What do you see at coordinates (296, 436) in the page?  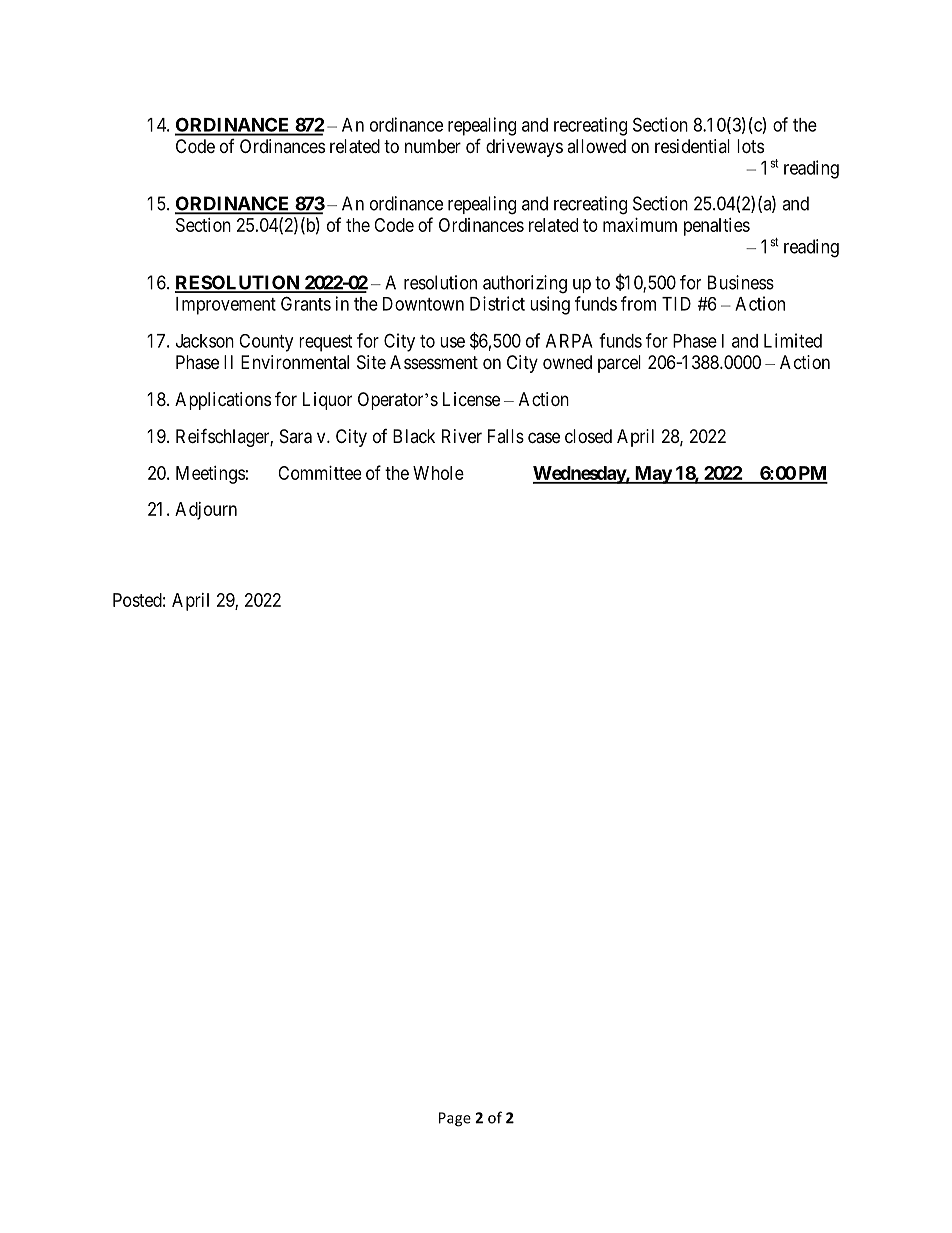 I see `Sara` at bounding box center [296, 436].
